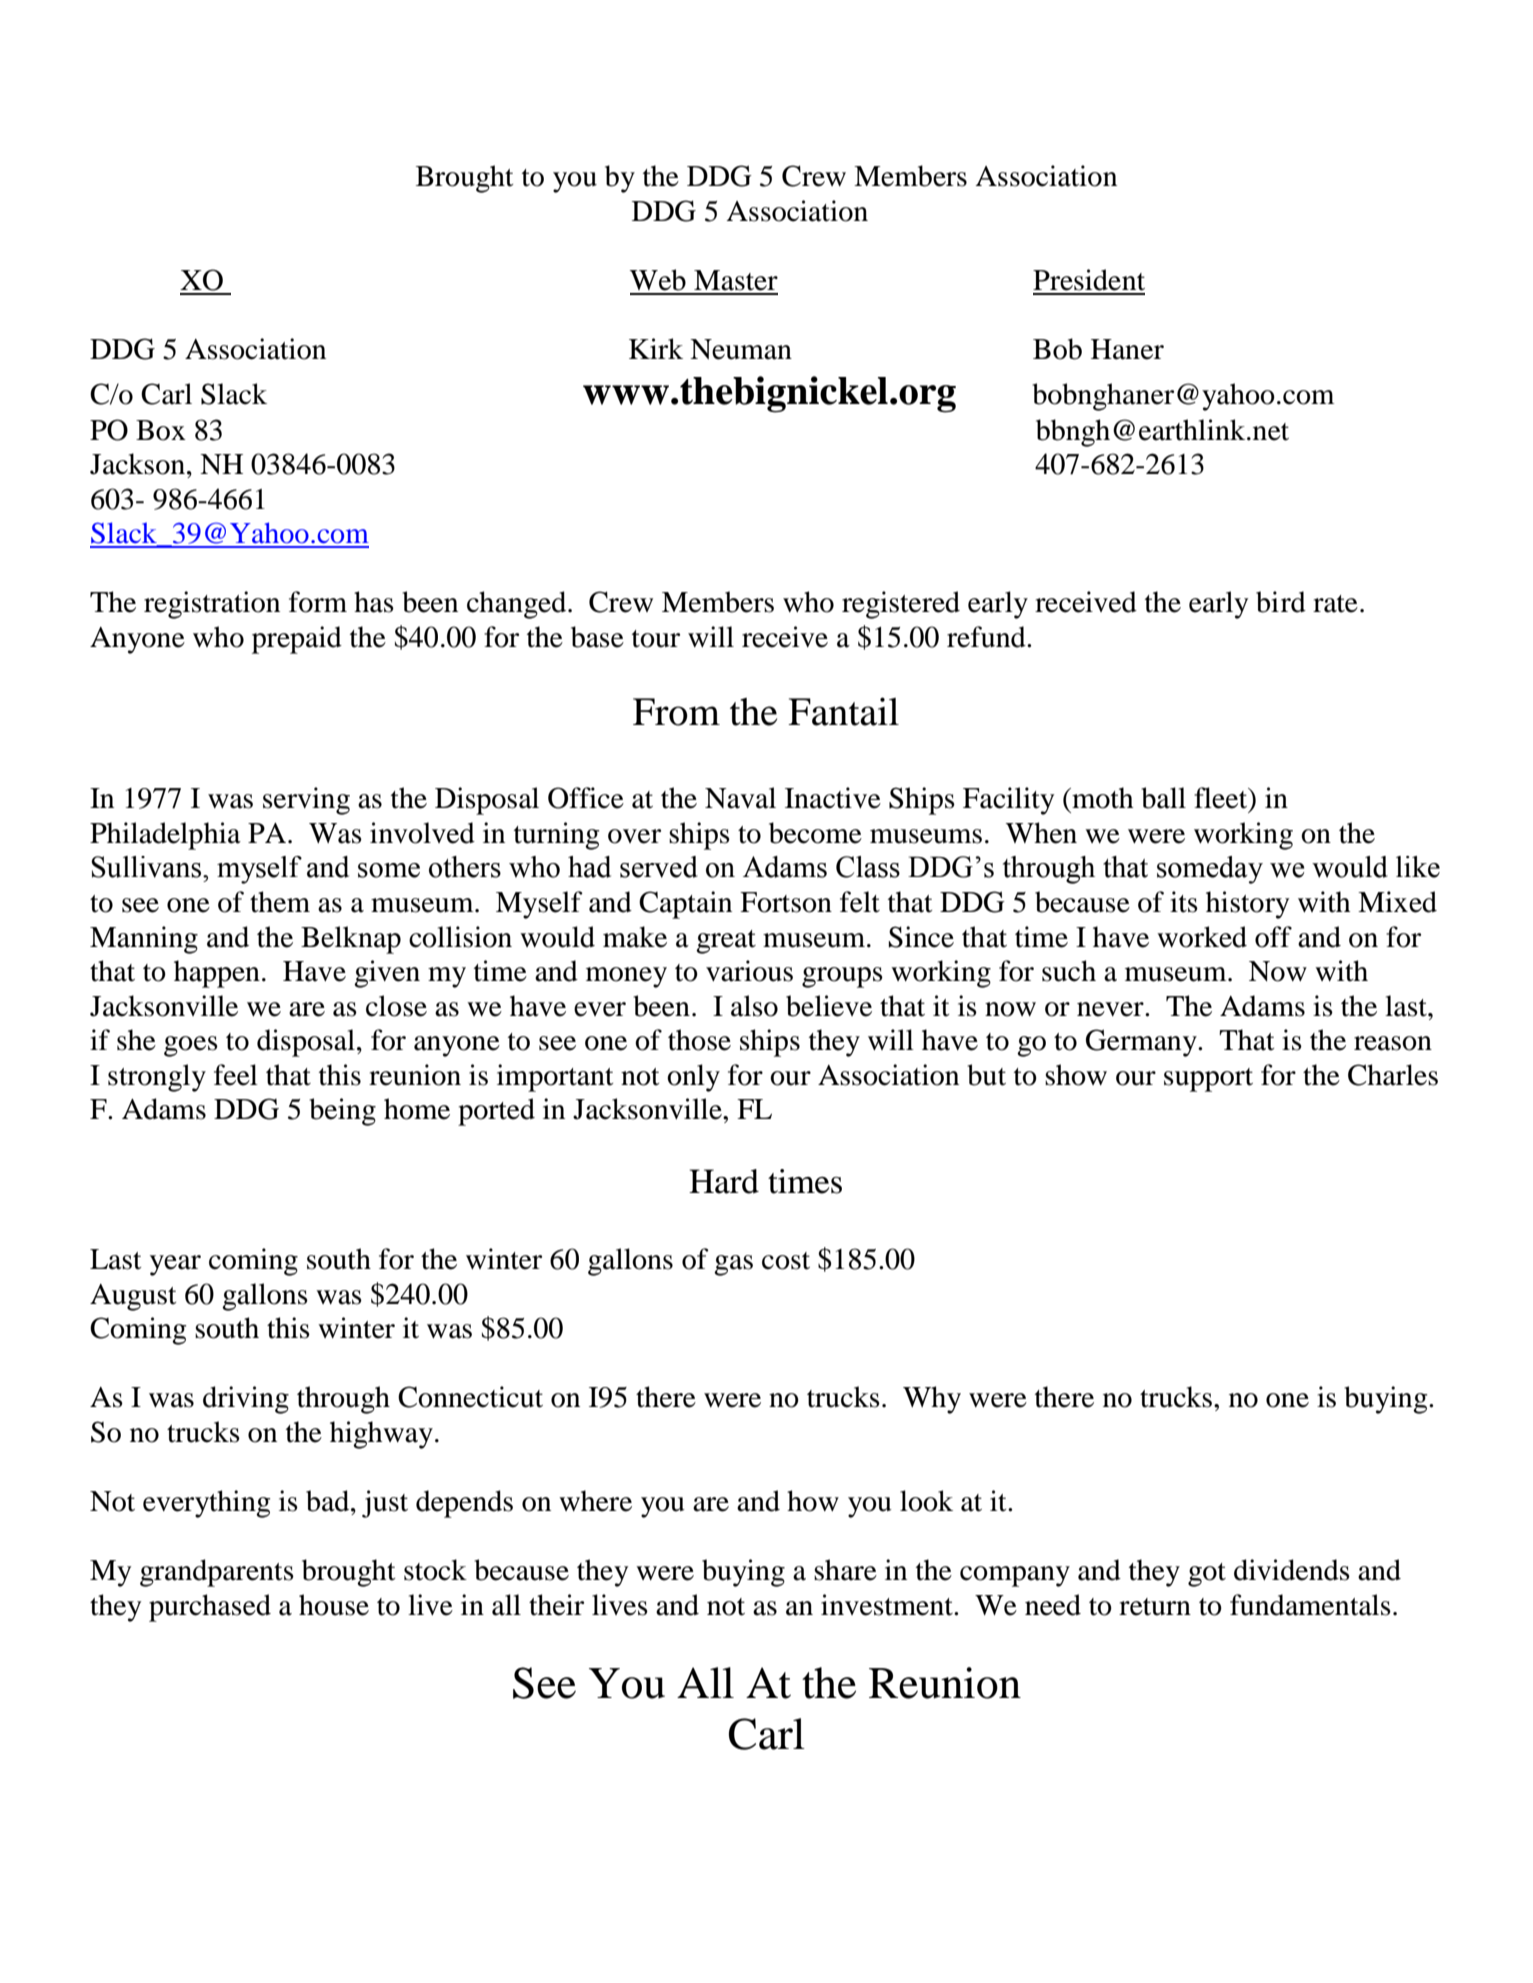  I want to click on grandparents, so click(217, 1573).
